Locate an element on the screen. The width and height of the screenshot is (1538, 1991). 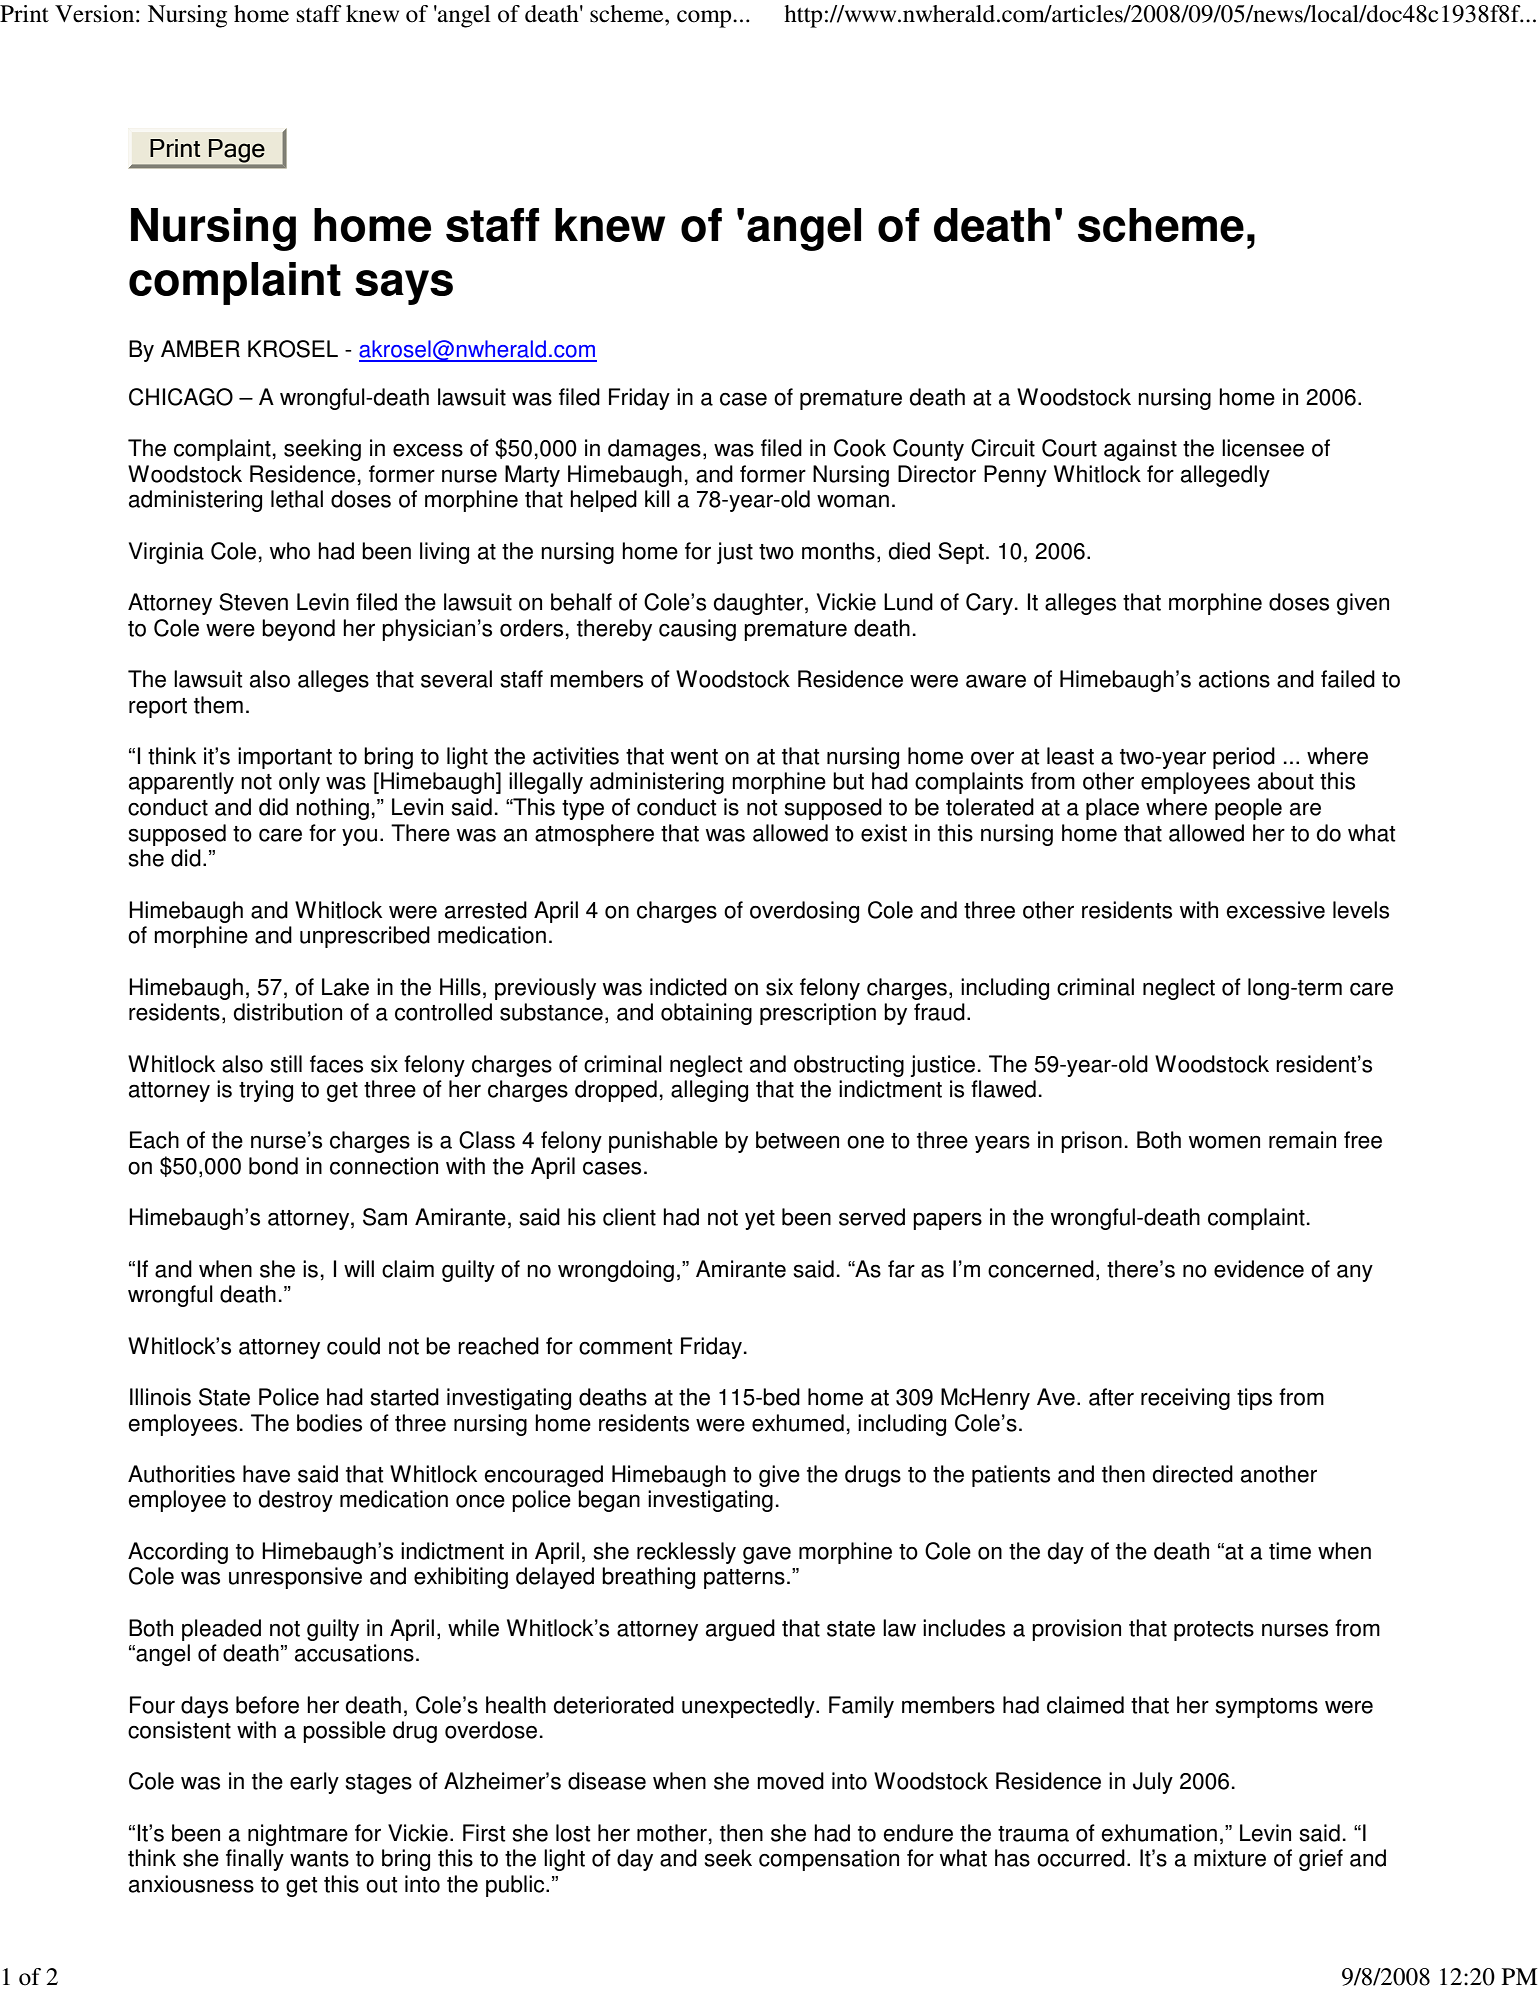
alleging is located at coordinates (709, 1091).
